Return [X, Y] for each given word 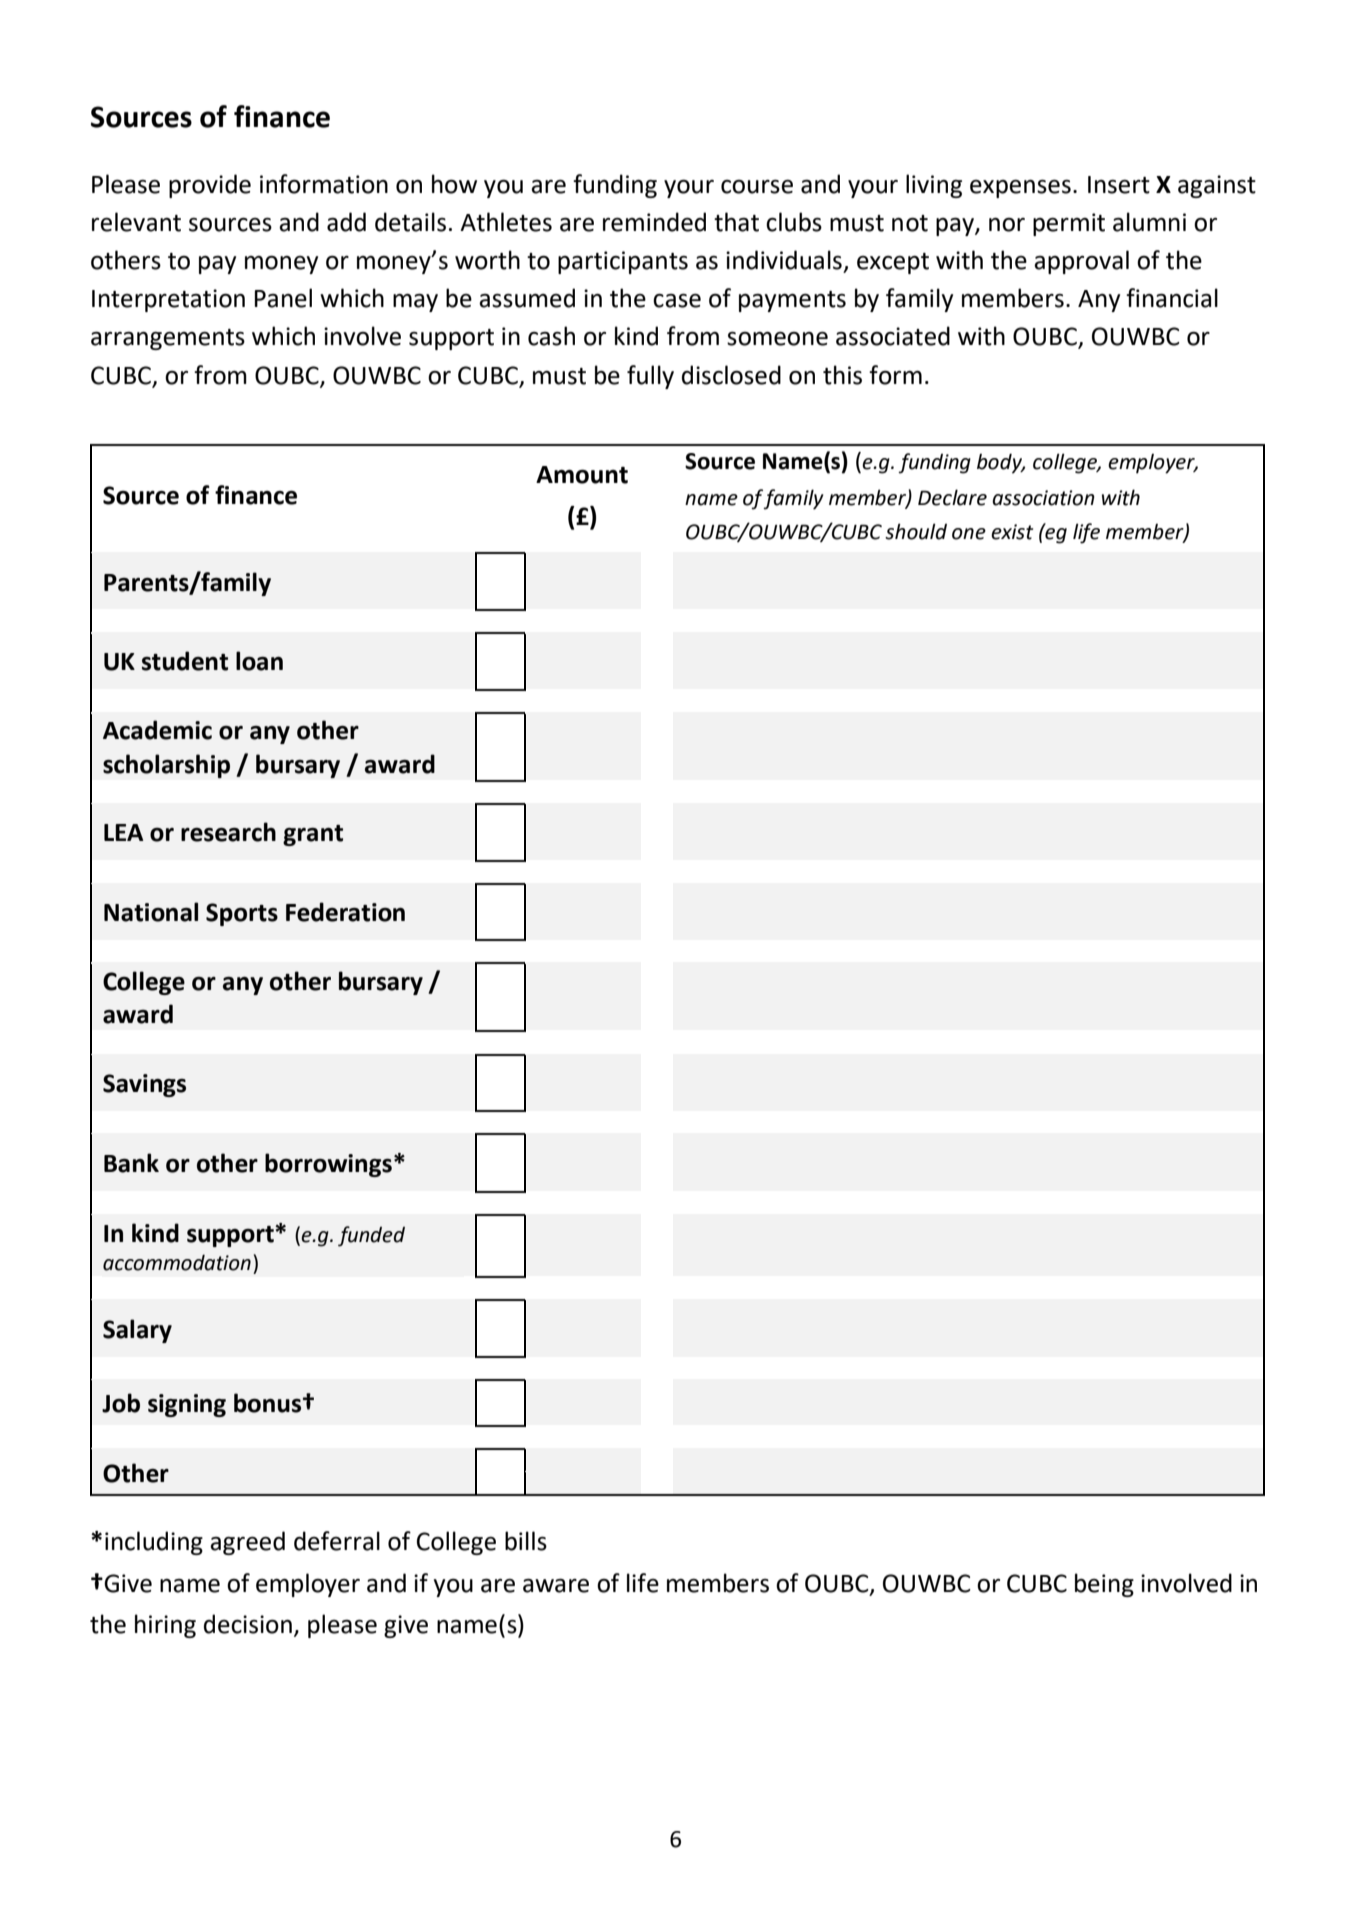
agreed [247, 1543]
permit [1069, 224]
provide [210, 186]
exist [1012, 532]
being [1104, 1585]
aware [556, 1586]
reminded [654, 222]
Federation [345, 912]
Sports [242, 914]
